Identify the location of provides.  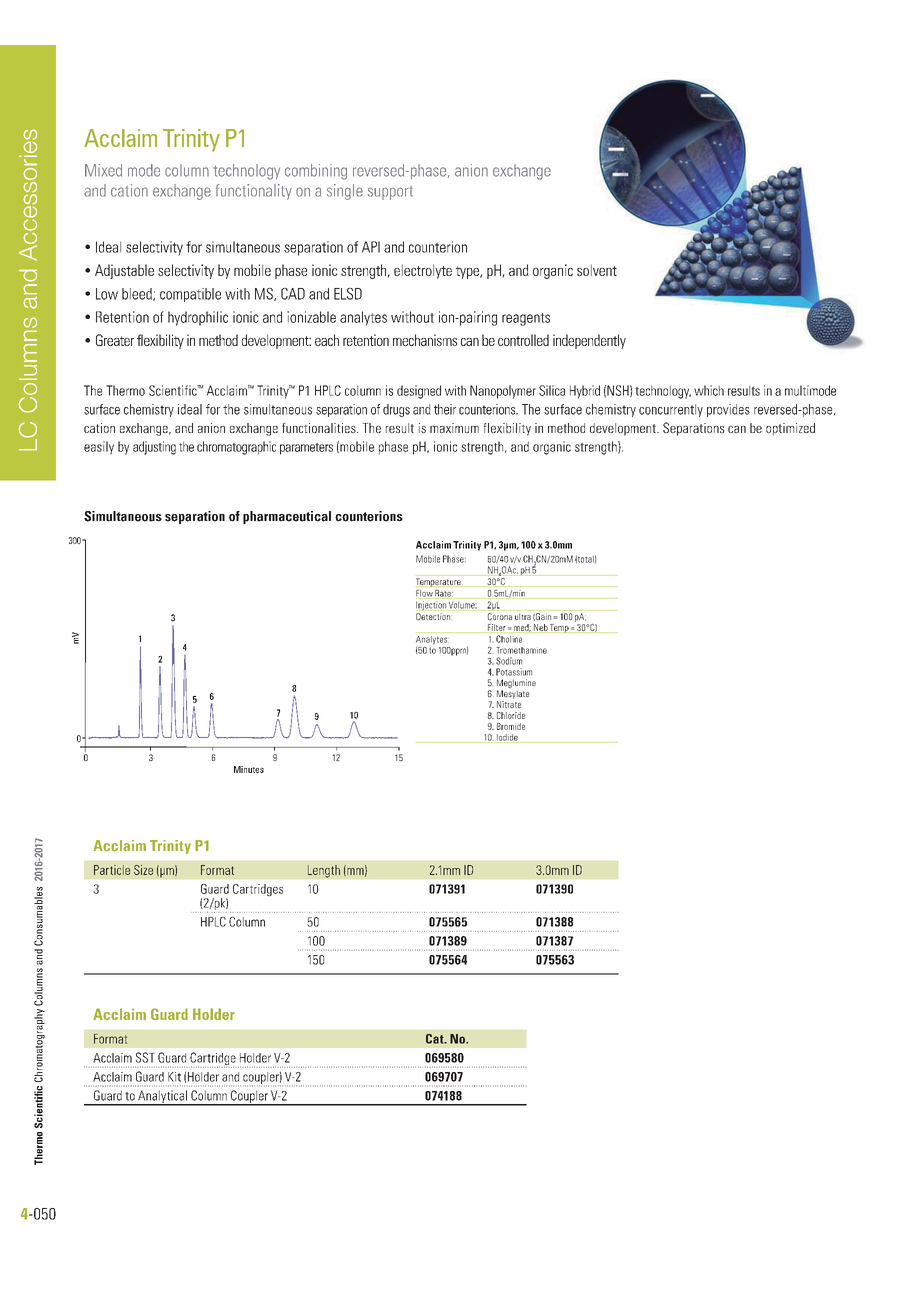
(728, 410).
